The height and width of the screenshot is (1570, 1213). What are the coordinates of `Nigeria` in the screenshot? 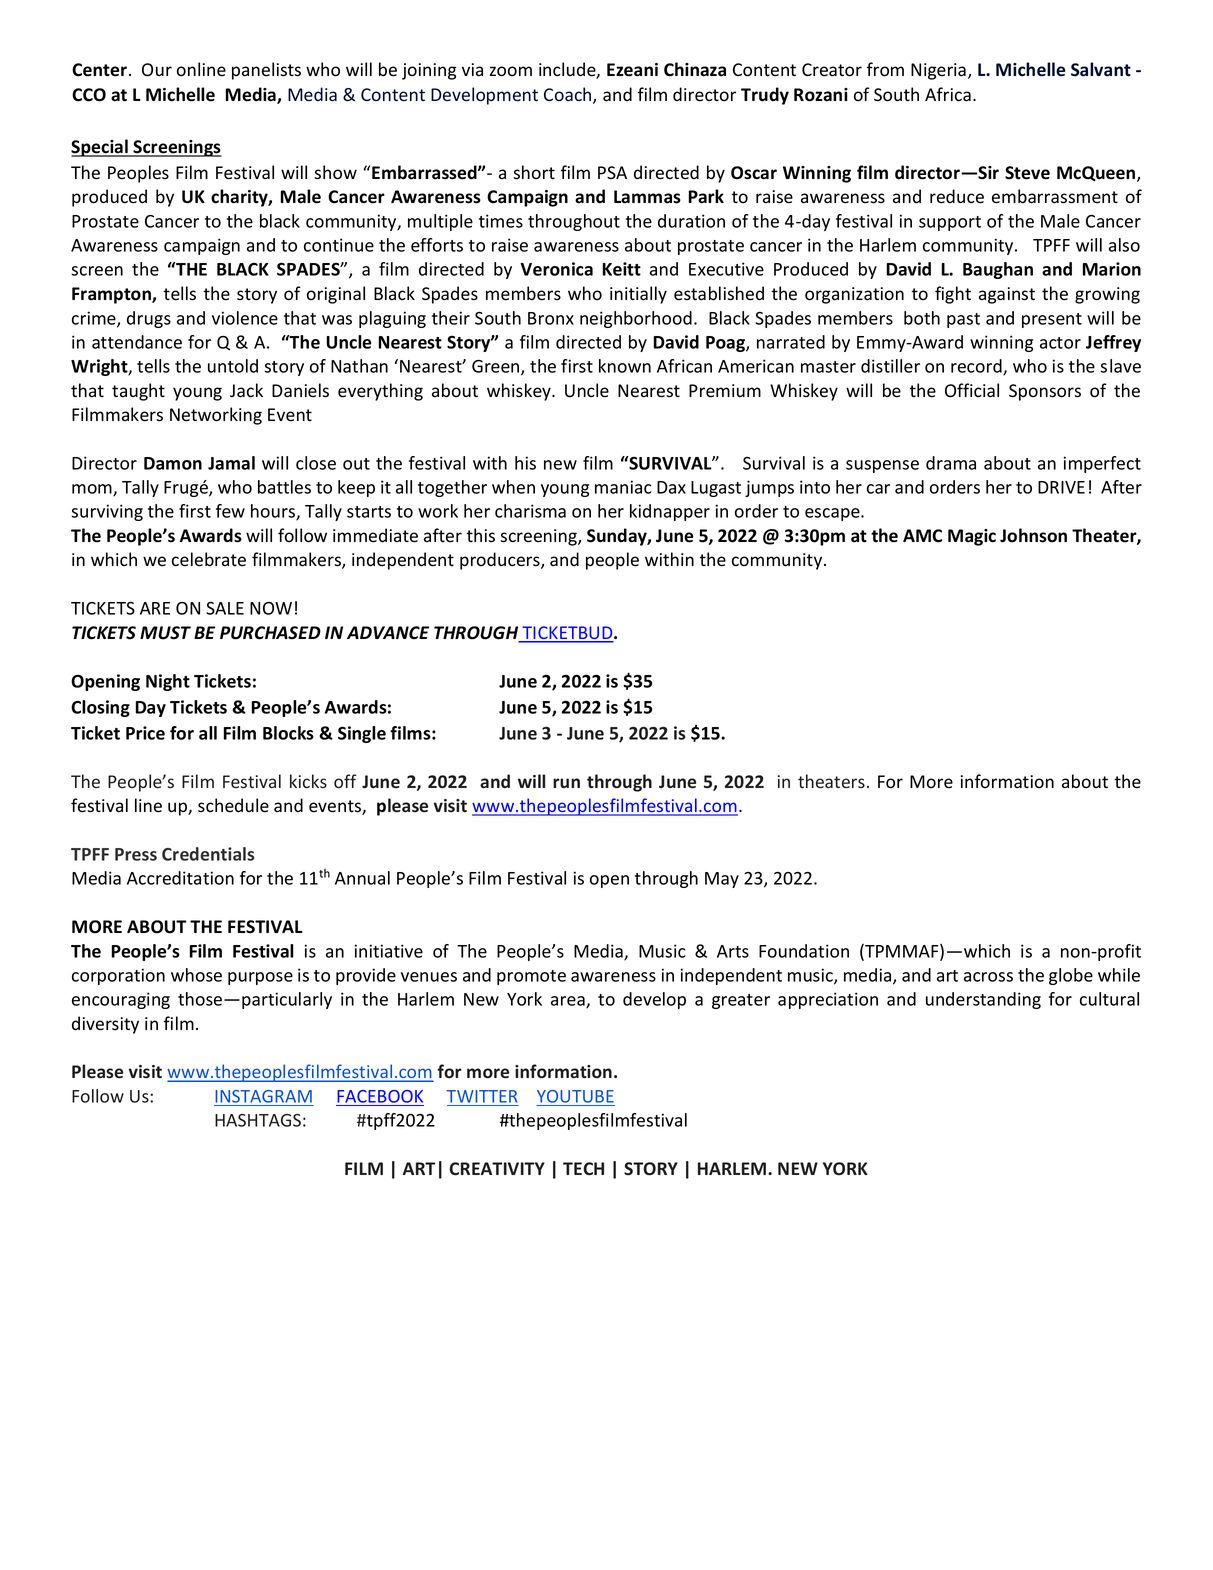 It's located at (938, 71).
